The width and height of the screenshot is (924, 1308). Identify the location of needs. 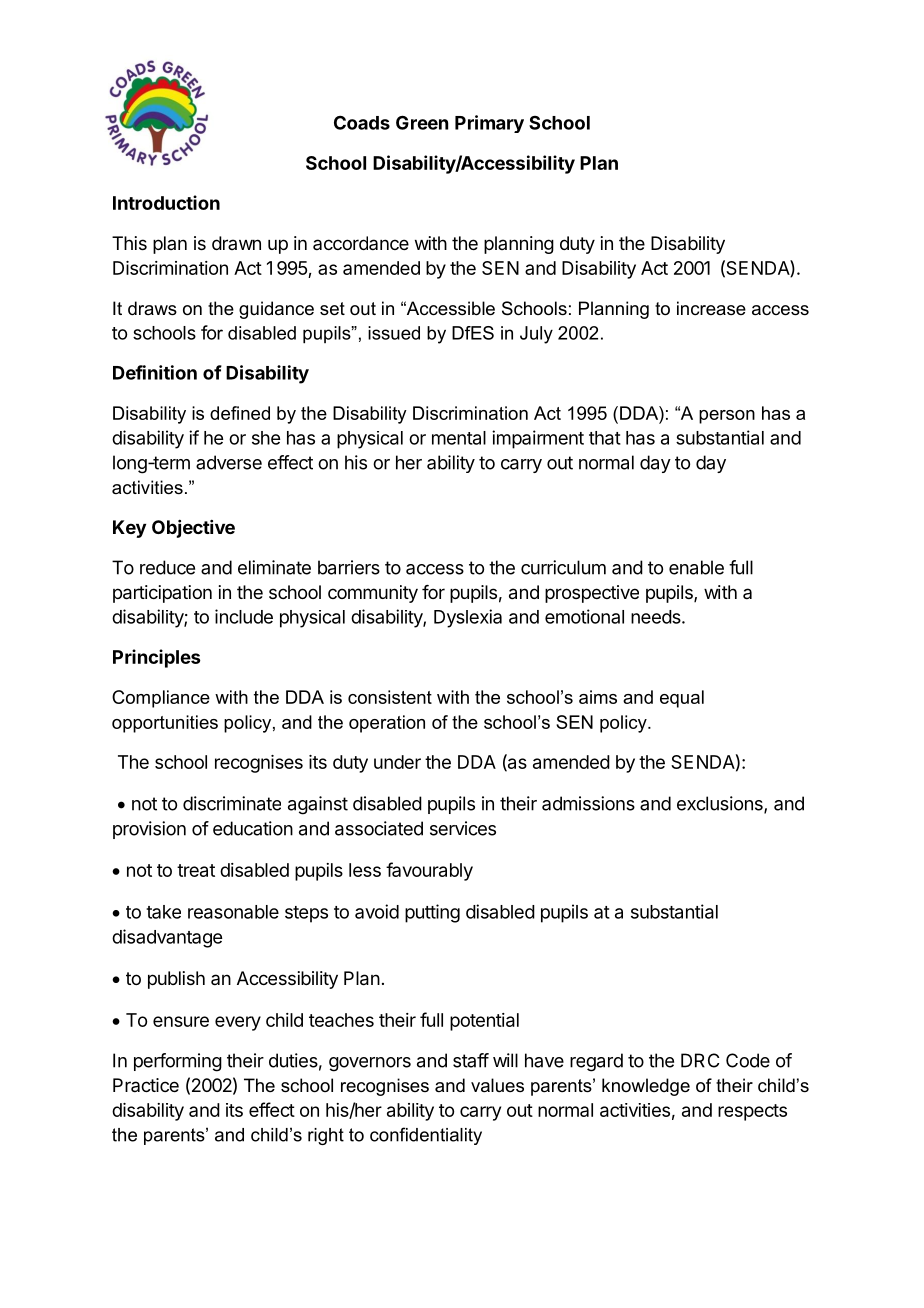
(657, 617).
